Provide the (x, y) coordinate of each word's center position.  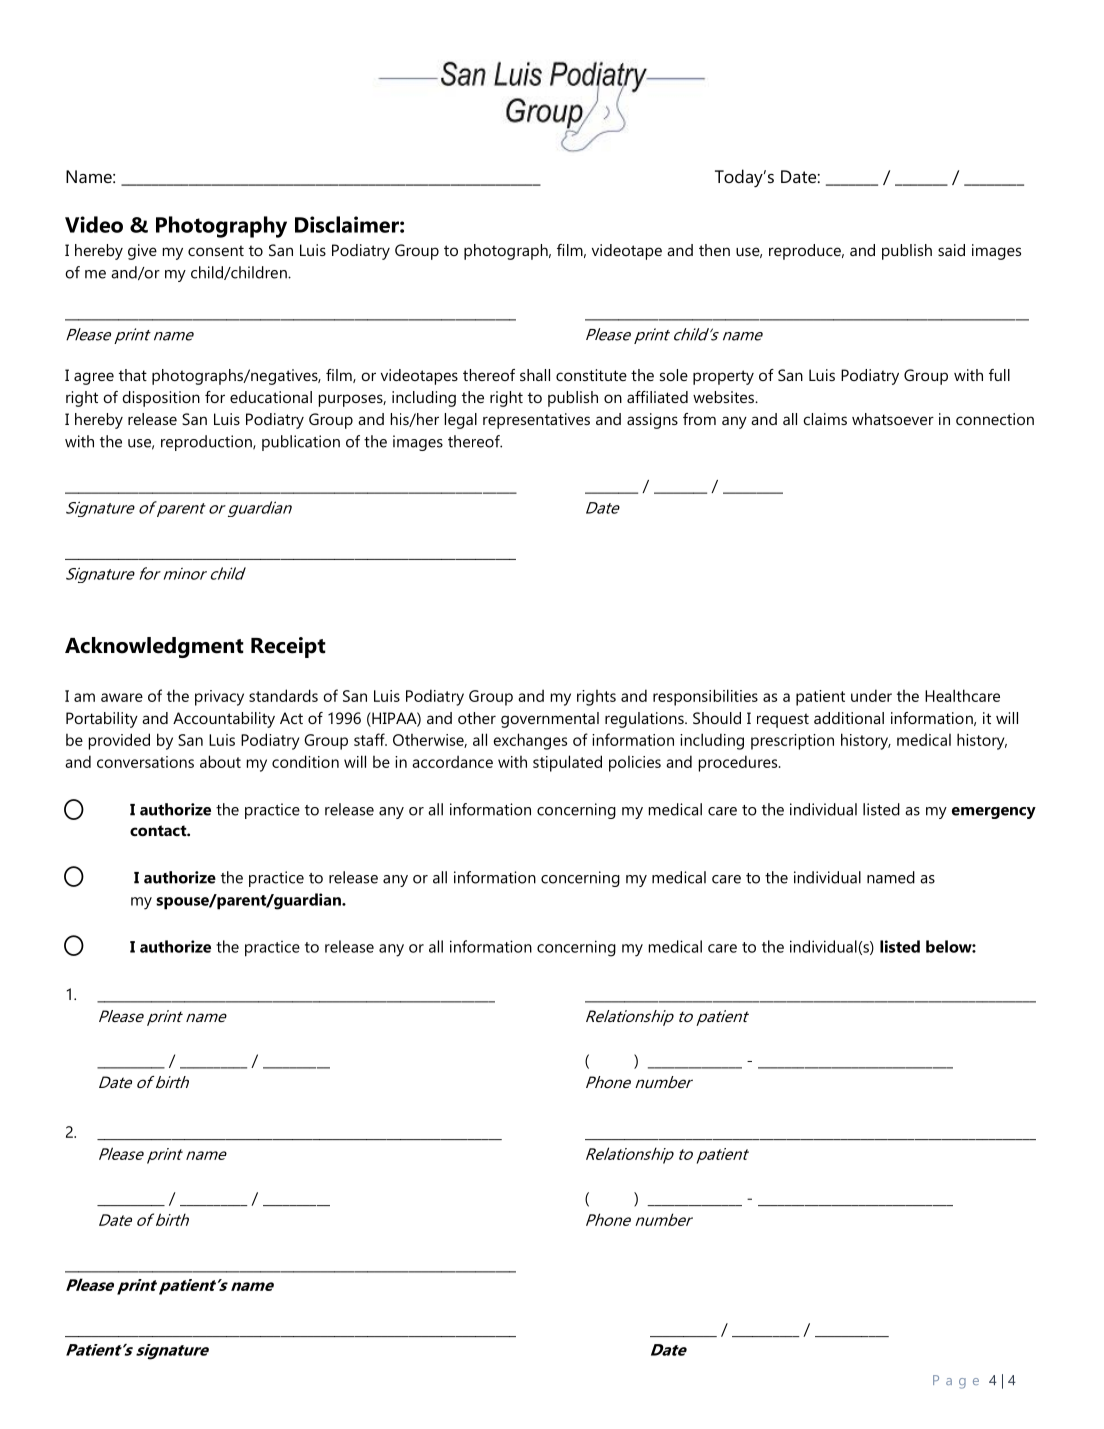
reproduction (207, 443)
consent (216, 250)
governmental (550, 720)
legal (461, 421)
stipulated (567, 763)
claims (825, 419)
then (714, 250)
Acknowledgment (154, 647)
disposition (161, 399)
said (951, 250)
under (871, 695)
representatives (536, 421)
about (220, 761)
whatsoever (893, 419)
